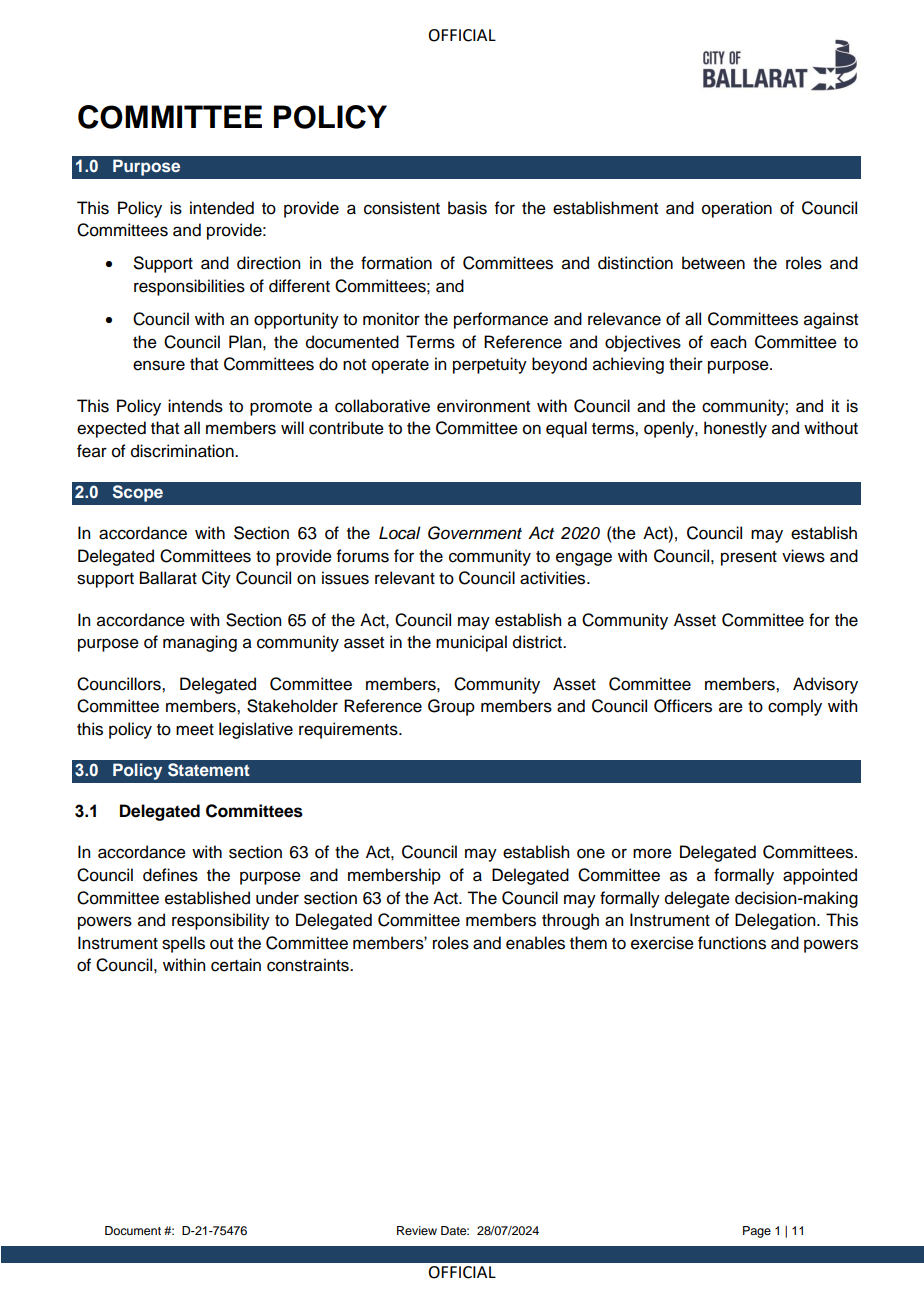 Image resolution: width=924 pixels, height=1308 pixels. I want to click on Review, so click(417, 1230).
